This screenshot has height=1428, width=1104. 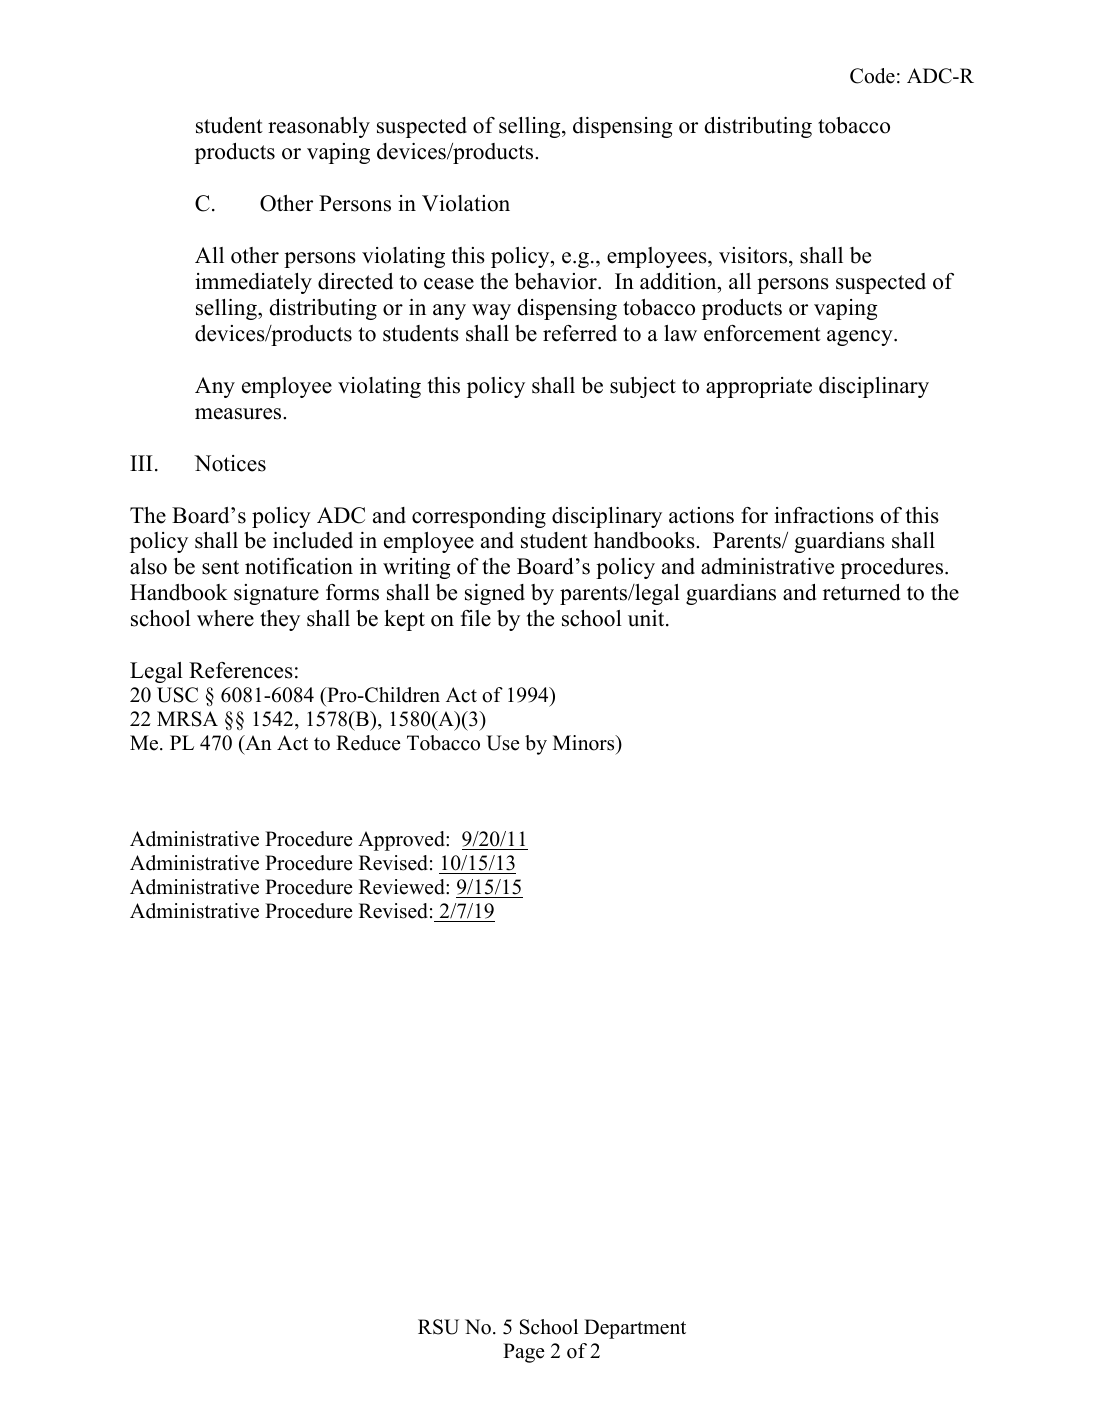 I want to click on Use, so click(x=503, y=743).
